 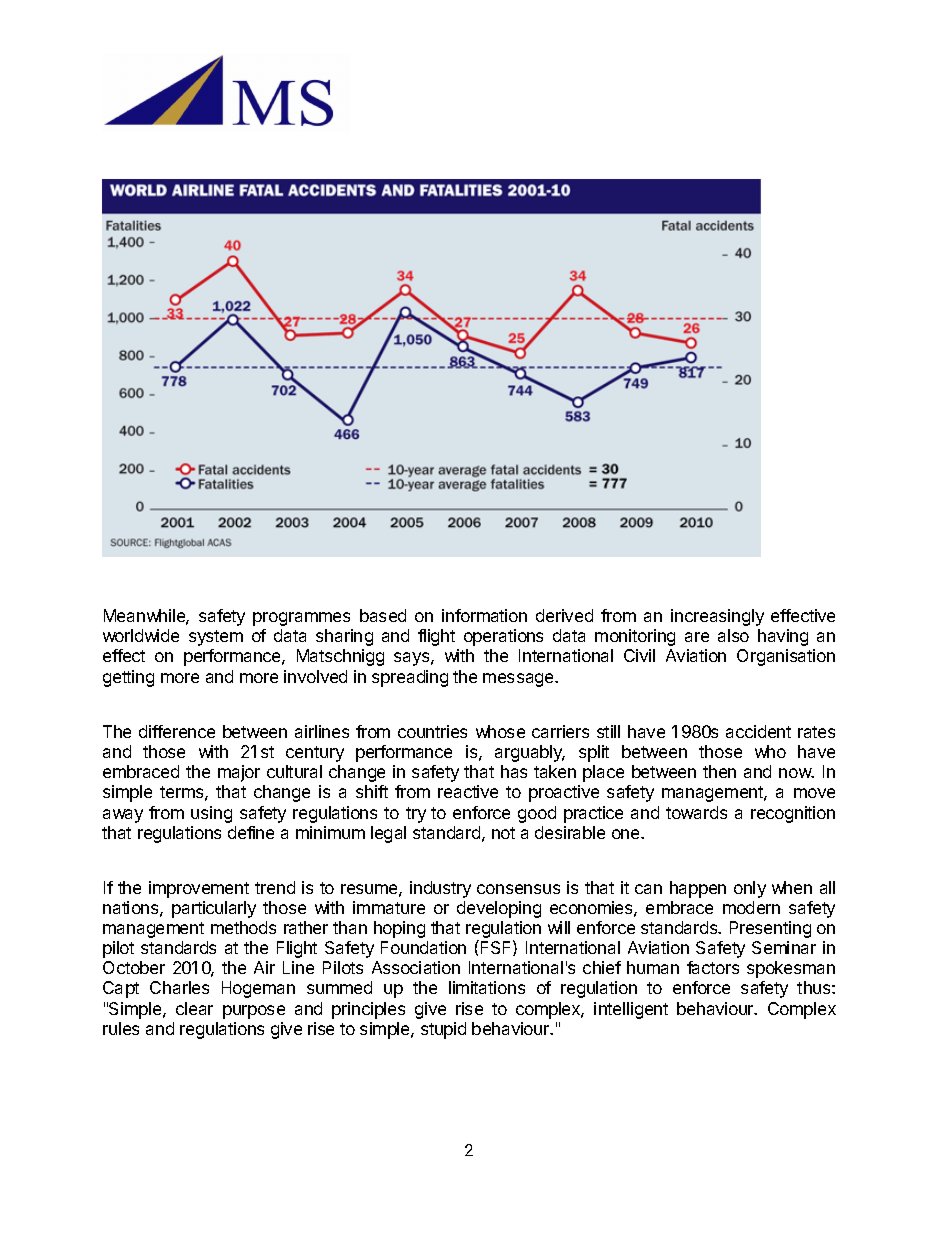 I want to click on using, so click(x=211, y=814).
